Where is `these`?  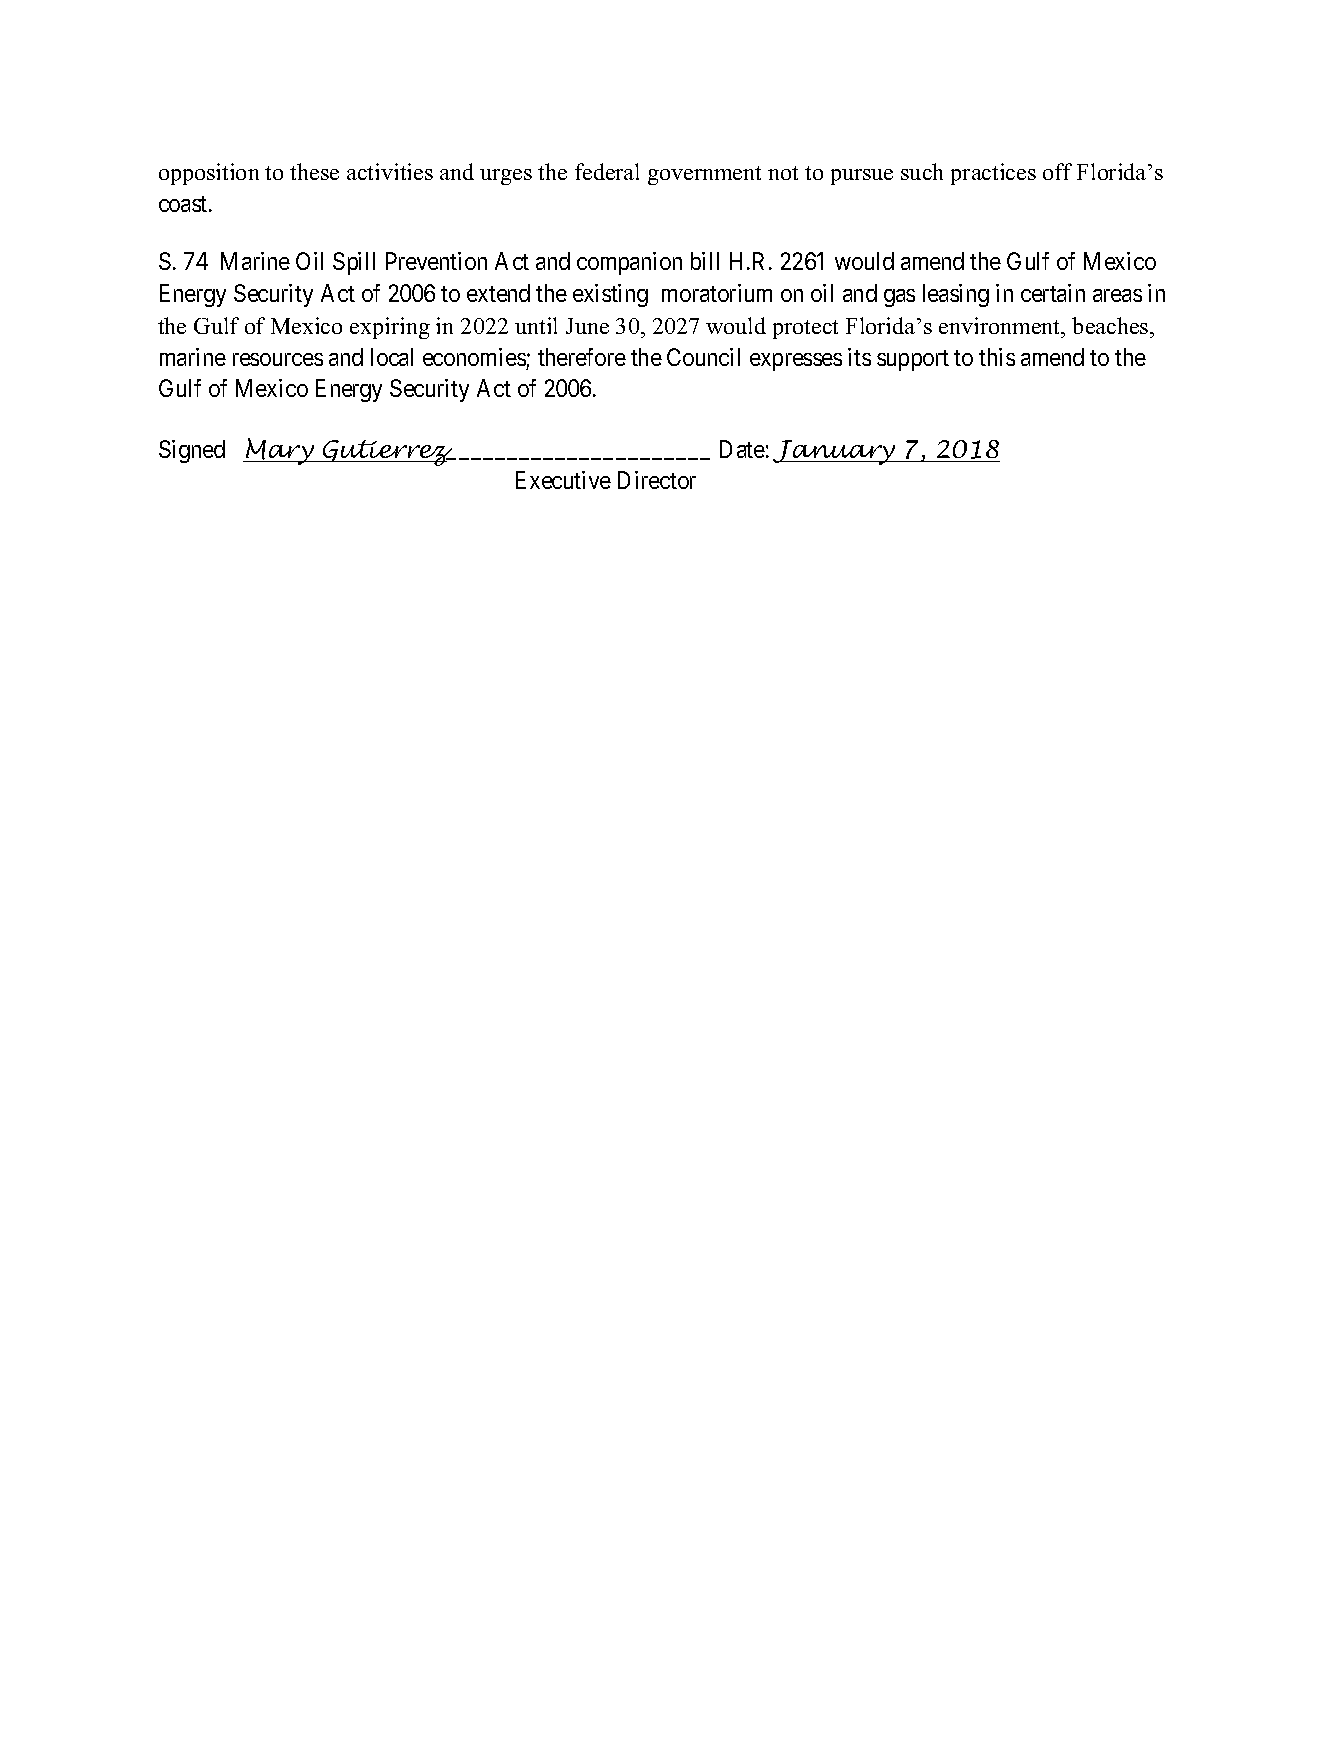
these is located at coordinates (314, 171).
